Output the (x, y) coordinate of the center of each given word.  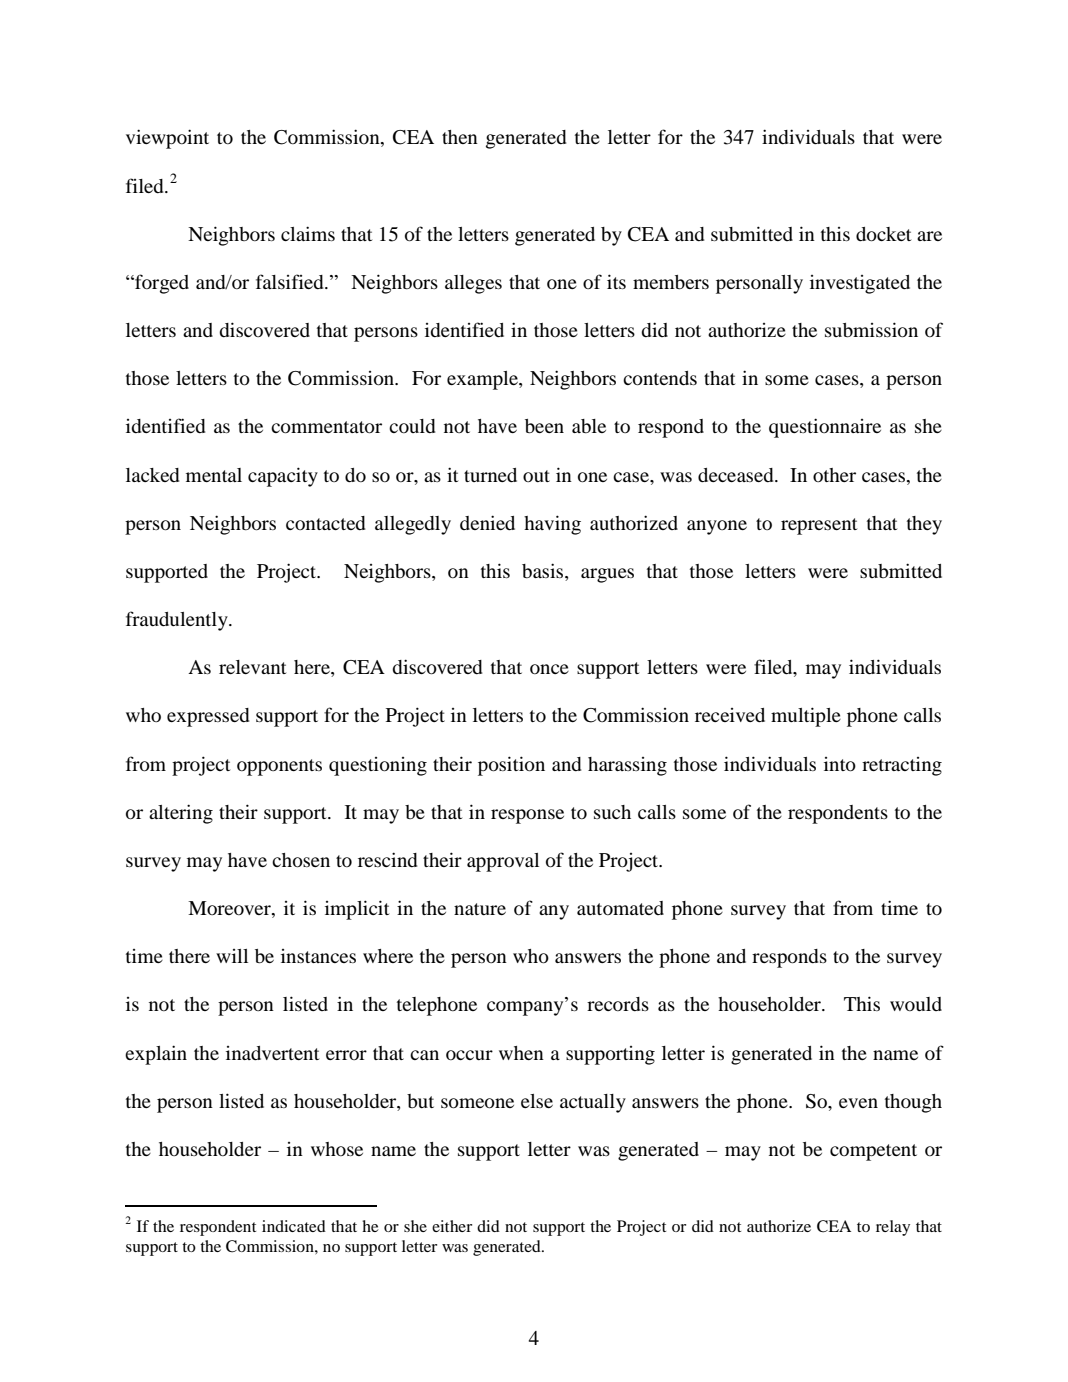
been (544, 426)
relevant (252, 667)
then (460, 137)
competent (873, 1152)
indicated (294, 1226)
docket (883, 234)
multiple (806, 717)
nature (480, 909)
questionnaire (825, 428)
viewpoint (167, 139)
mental (214, 475)
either (452, 1226)
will (232, 956)
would (916, 1004)
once (549, 669)
